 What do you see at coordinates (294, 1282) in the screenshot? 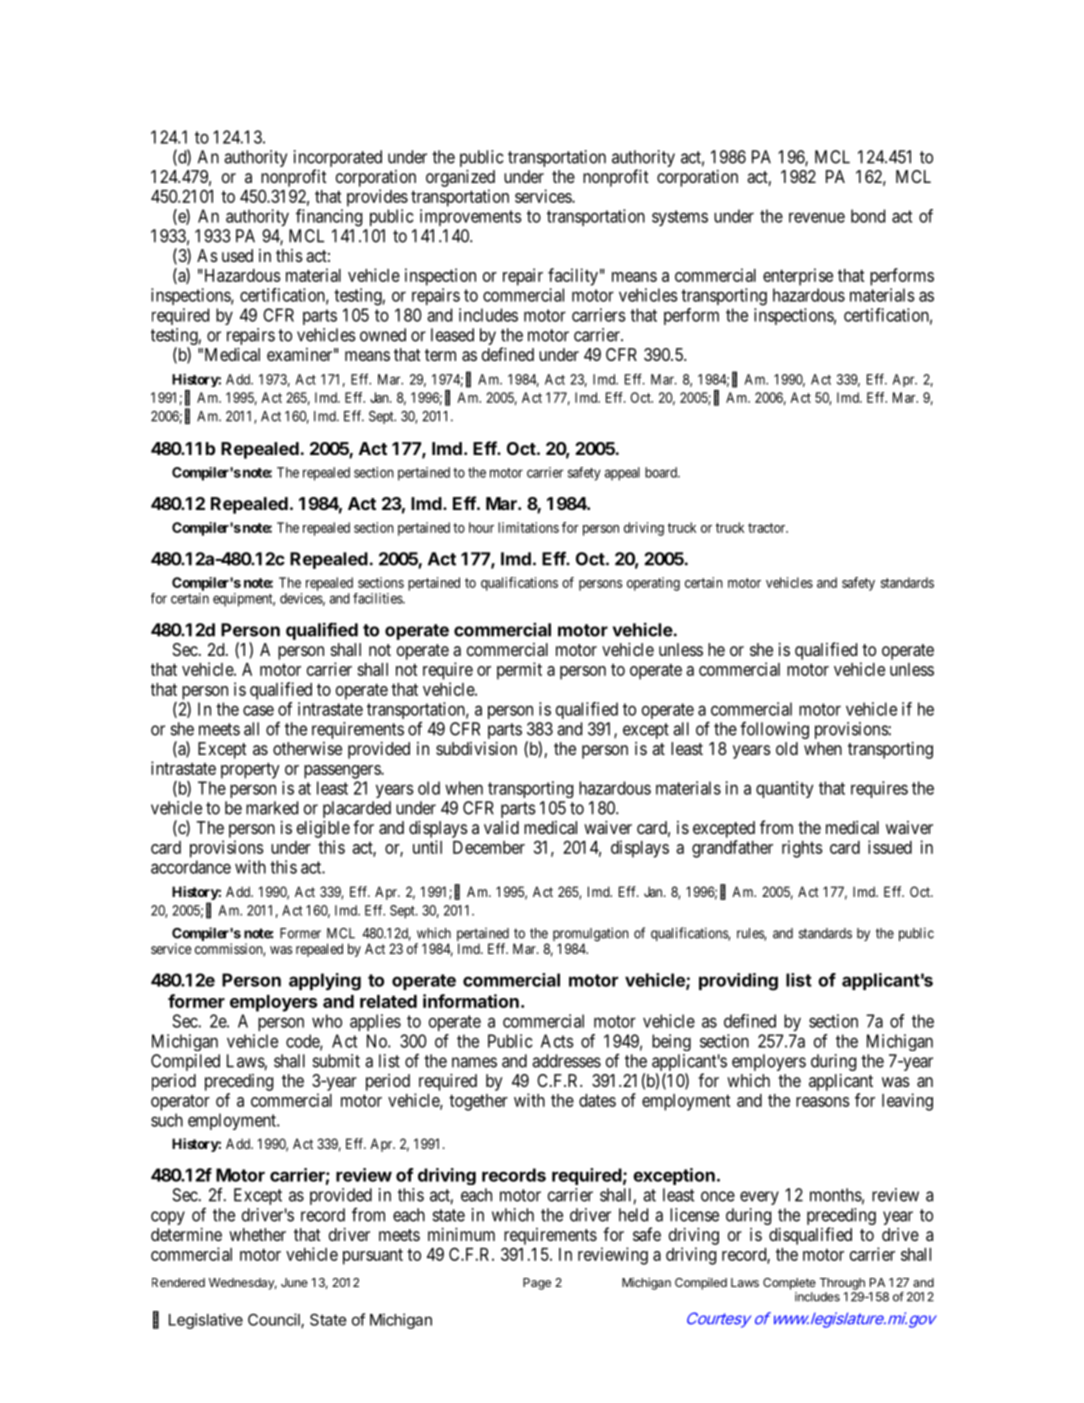
I see `June` at bounding box center [294, 1282].
